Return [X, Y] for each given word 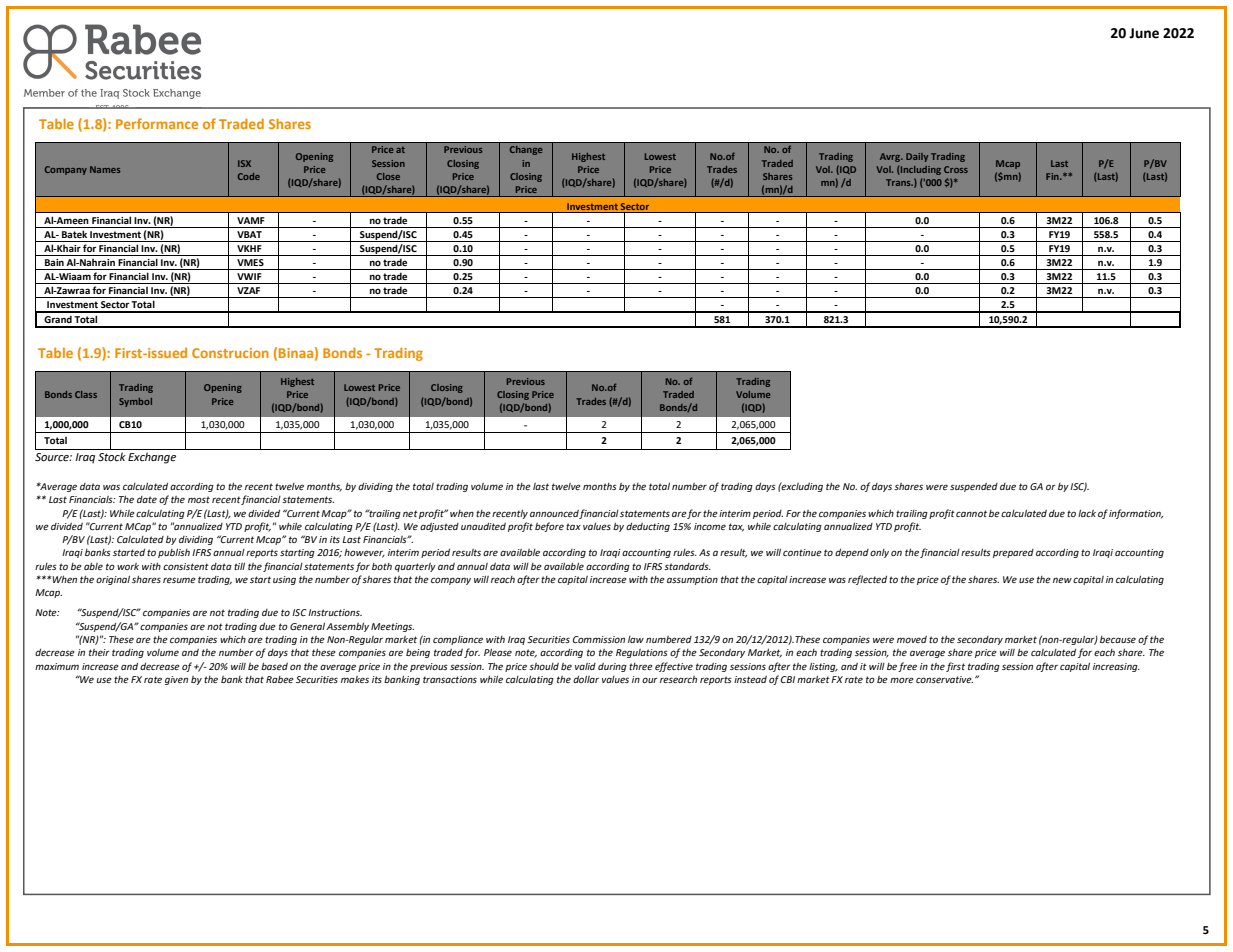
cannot [971, 513]
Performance [157, 123]
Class [86, 394]
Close [388, 176]
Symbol [135, 402]
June [1144, 33]
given [176, 680]
